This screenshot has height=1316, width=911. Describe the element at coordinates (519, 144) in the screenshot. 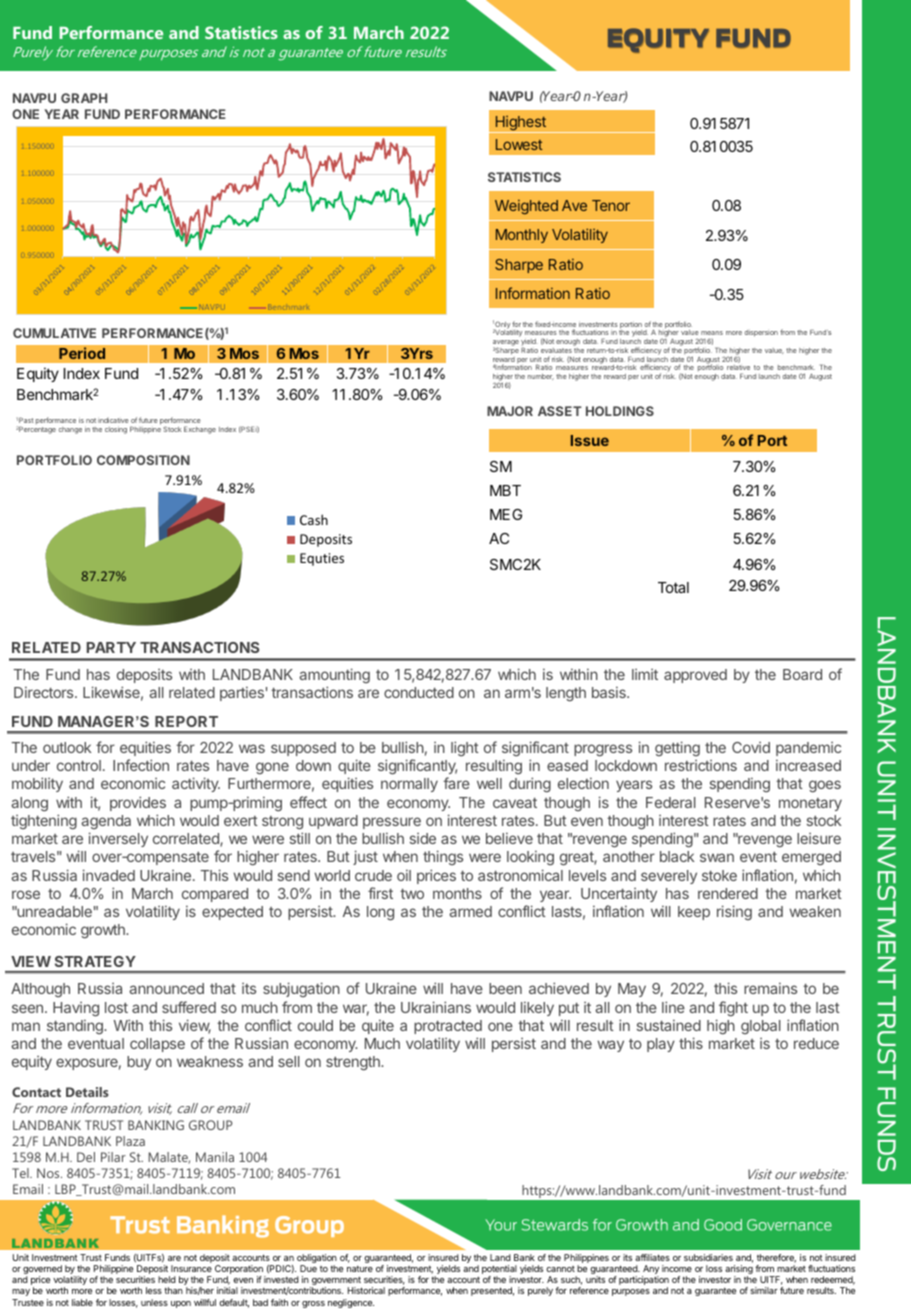

I see `Lowest` at that location.
